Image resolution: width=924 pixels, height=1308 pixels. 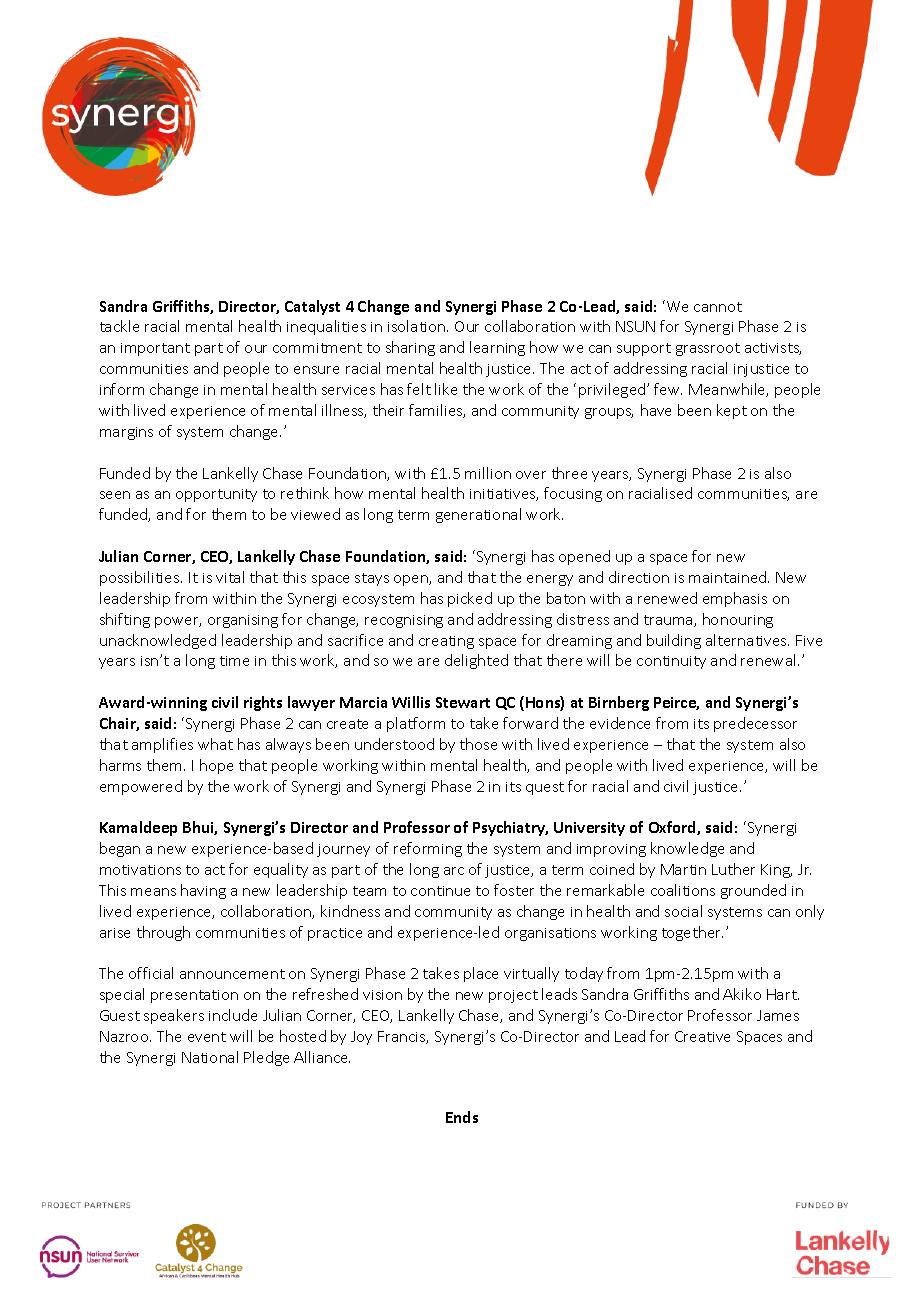 I want to click on opportunity, so click(x=216, y=495).
